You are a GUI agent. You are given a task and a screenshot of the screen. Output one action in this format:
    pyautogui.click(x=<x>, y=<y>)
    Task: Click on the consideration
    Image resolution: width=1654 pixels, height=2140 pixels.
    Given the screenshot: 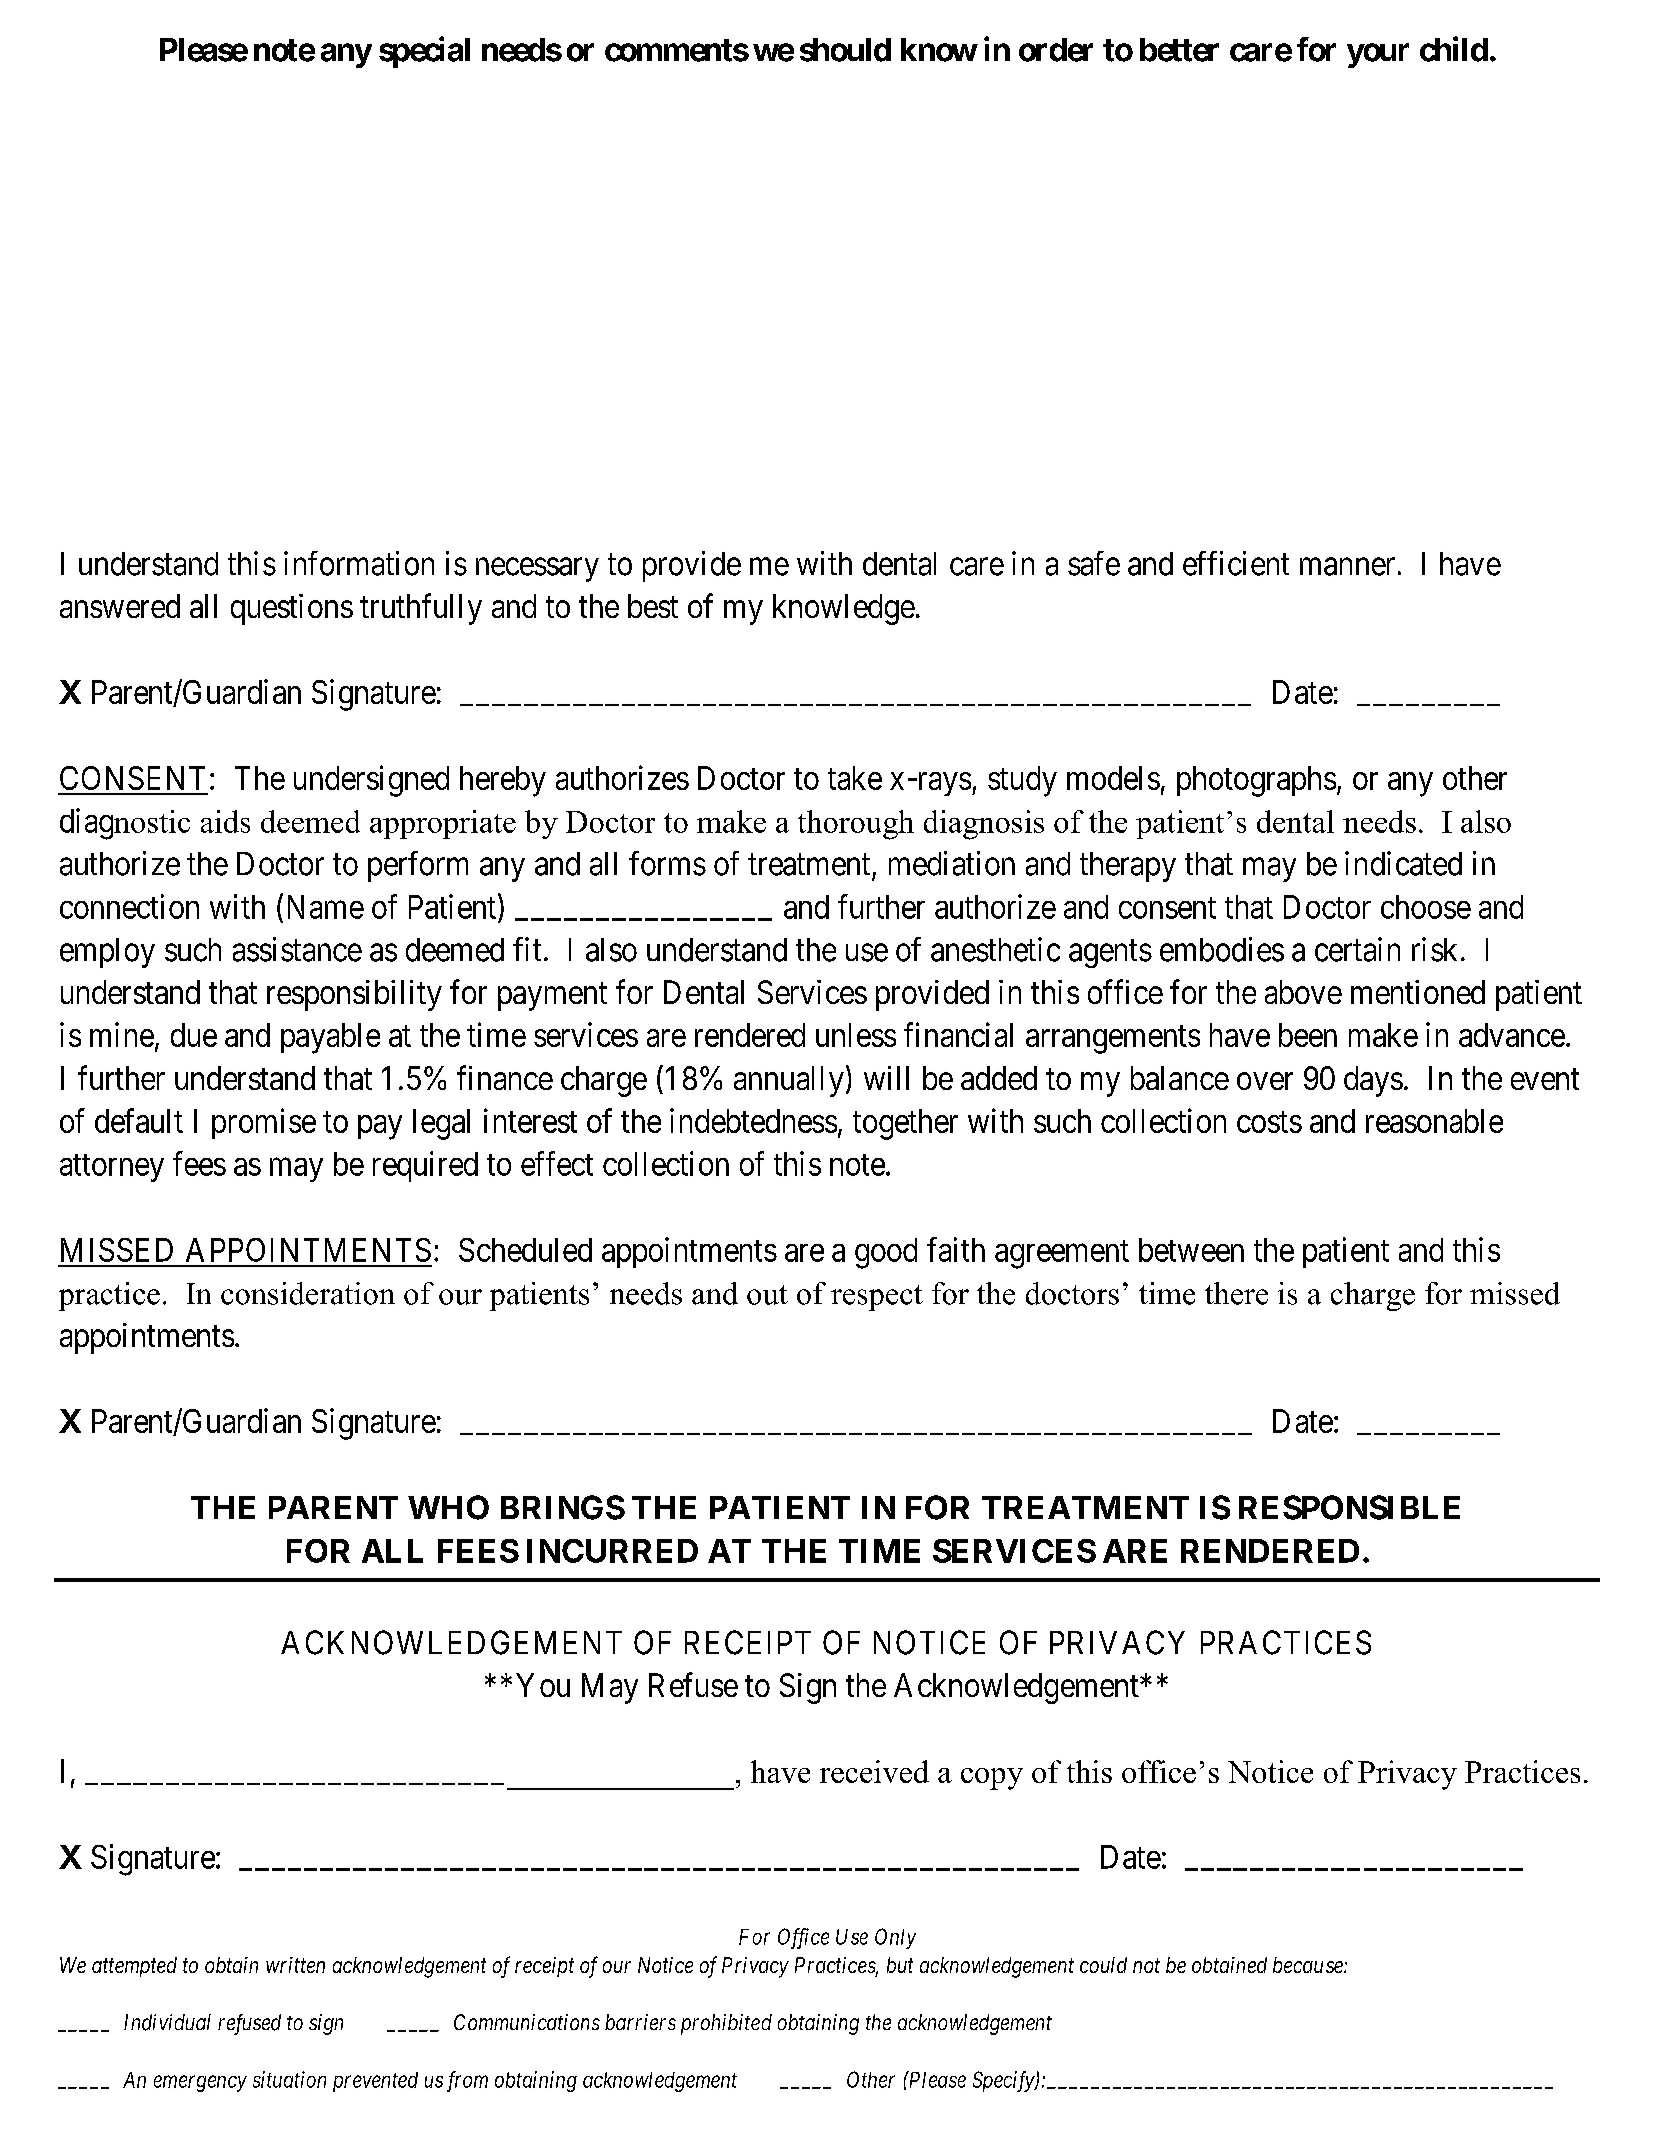 What is the action you would take?
    pyautogui.click(x=308, y=1293)
